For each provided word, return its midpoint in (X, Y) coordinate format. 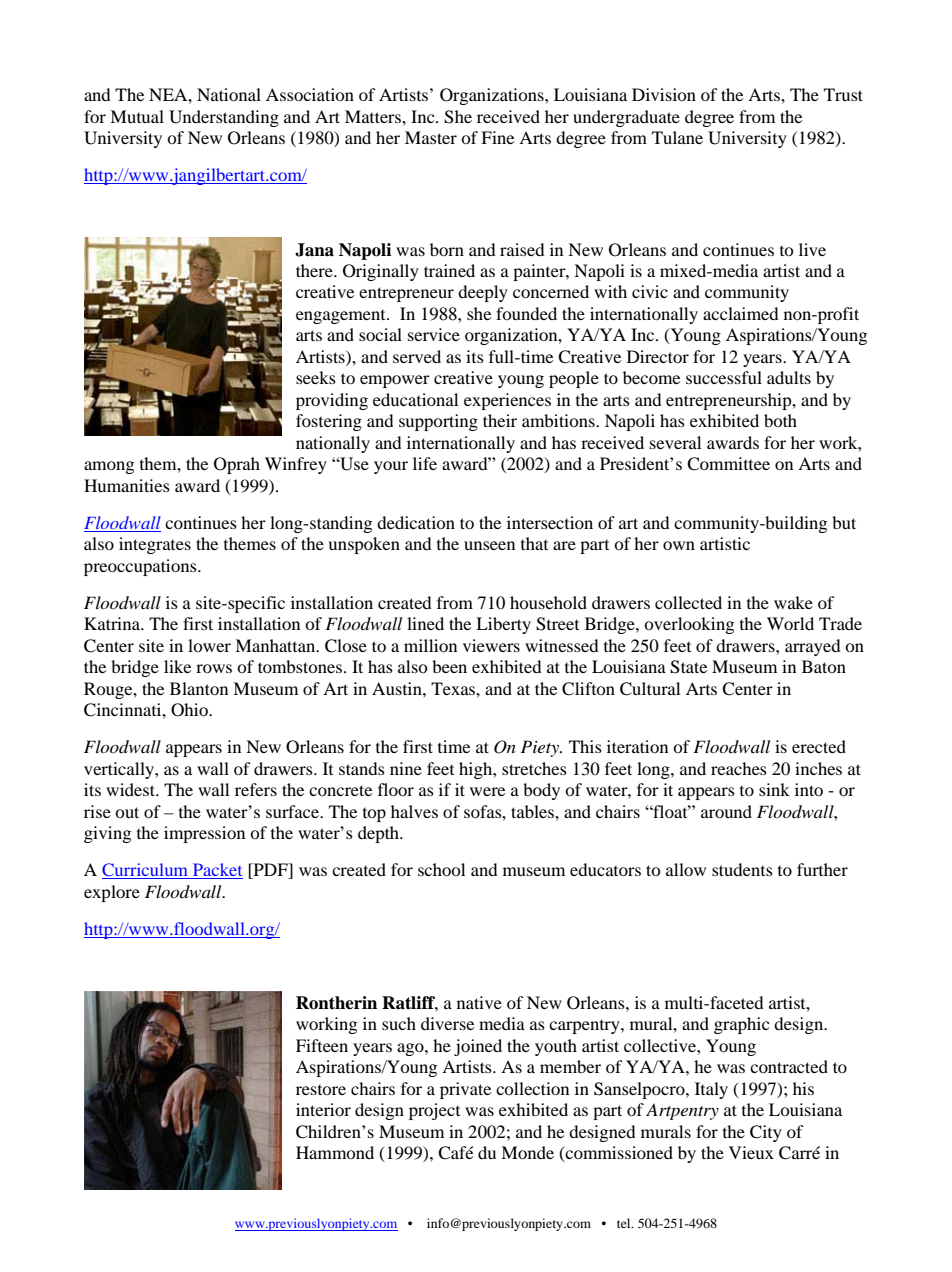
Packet (217, 871)
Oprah (237, 465)
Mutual (137, 116)
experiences (507, 401)
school (441, 869)
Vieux (751, 1152)
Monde (527, 1152)
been (449, 666)
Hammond (335, 1152)
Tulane (677, 137)
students (742, 869)
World (790, 623)
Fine (497, 137)
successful (724, 377)
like (177, 666)
